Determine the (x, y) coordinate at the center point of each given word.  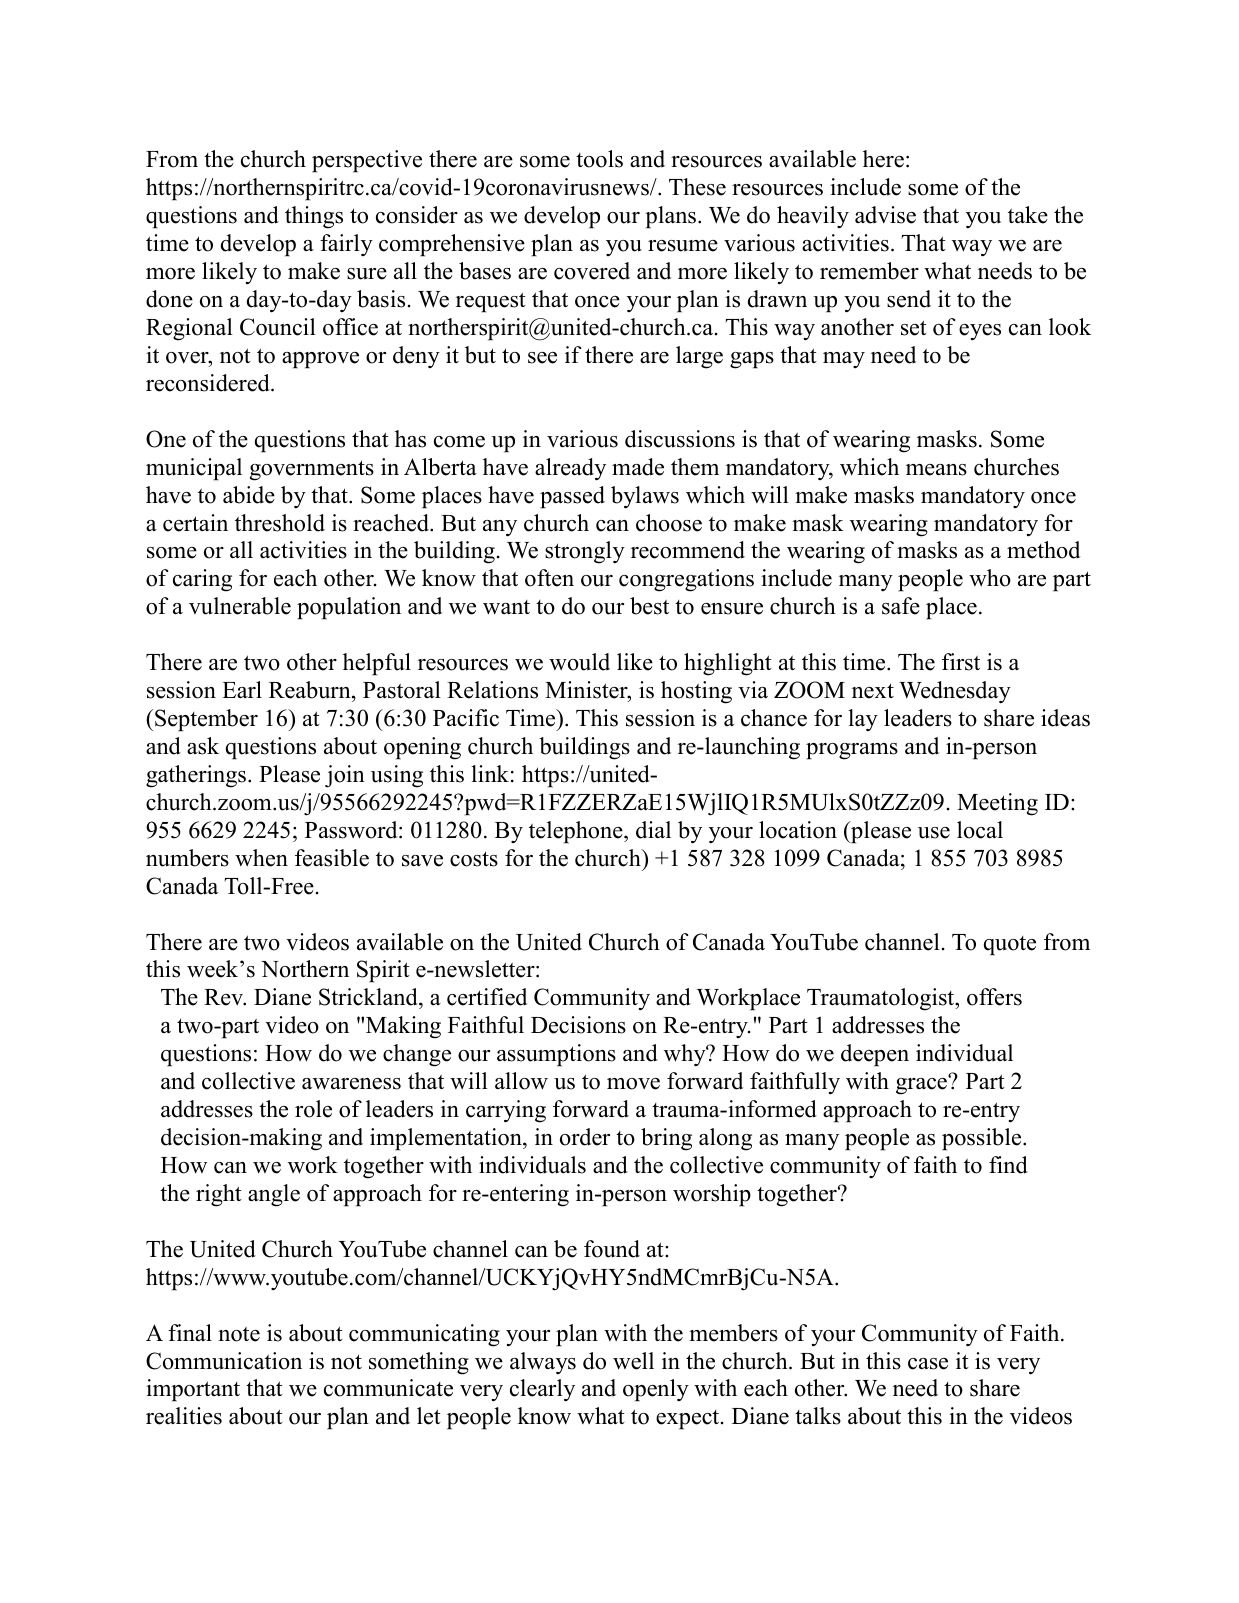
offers (994, 997)
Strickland (369, 998)
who (990, 578)
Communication (224, 1361)
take (1028, 215)
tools (599, 159)
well (633, 1361)
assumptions (556, 1055)
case (928, 1364)
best (649, 606)
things (314, 217)
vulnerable (240, 606)
